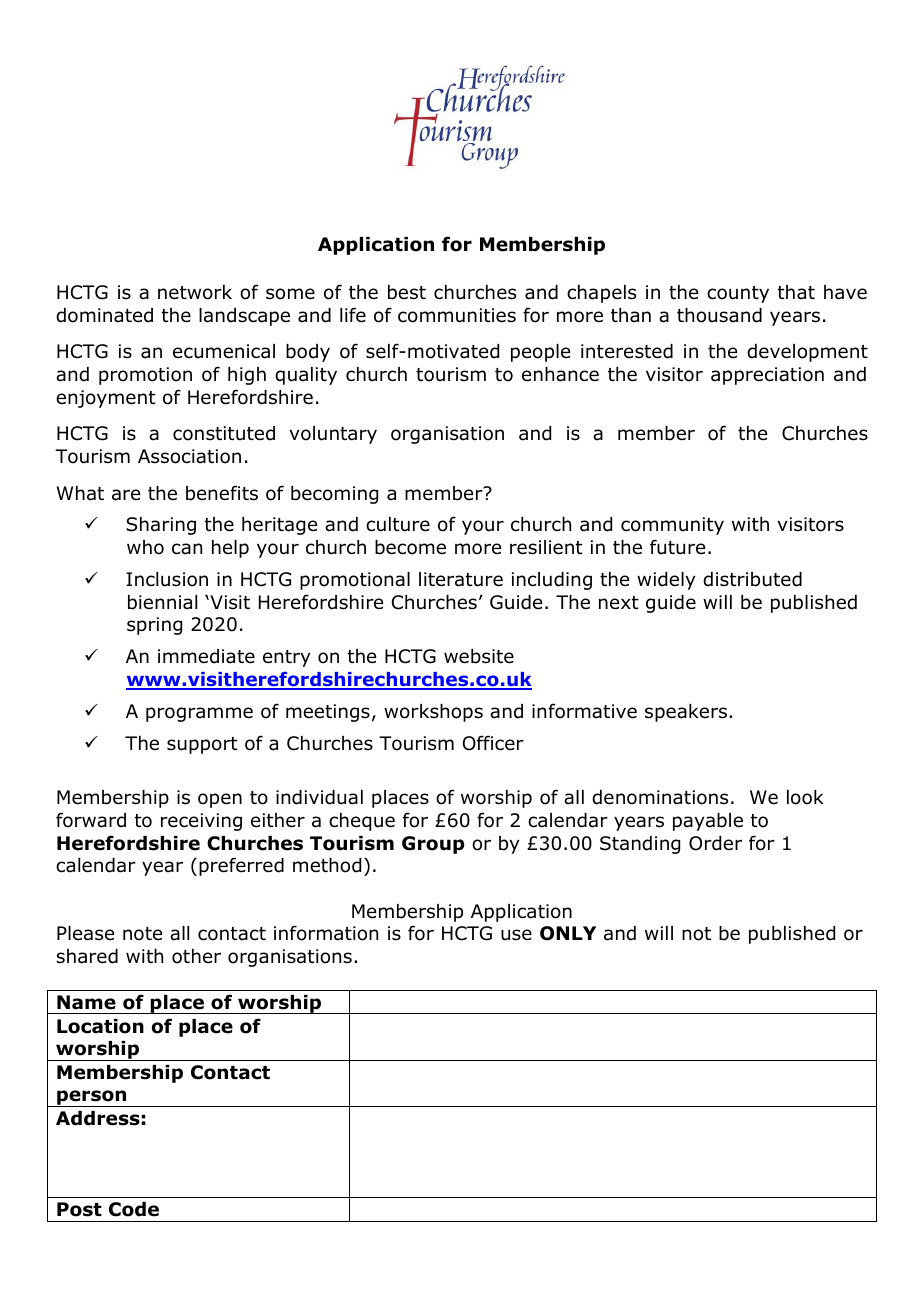  I want to click on communities, so click(457, 315).
